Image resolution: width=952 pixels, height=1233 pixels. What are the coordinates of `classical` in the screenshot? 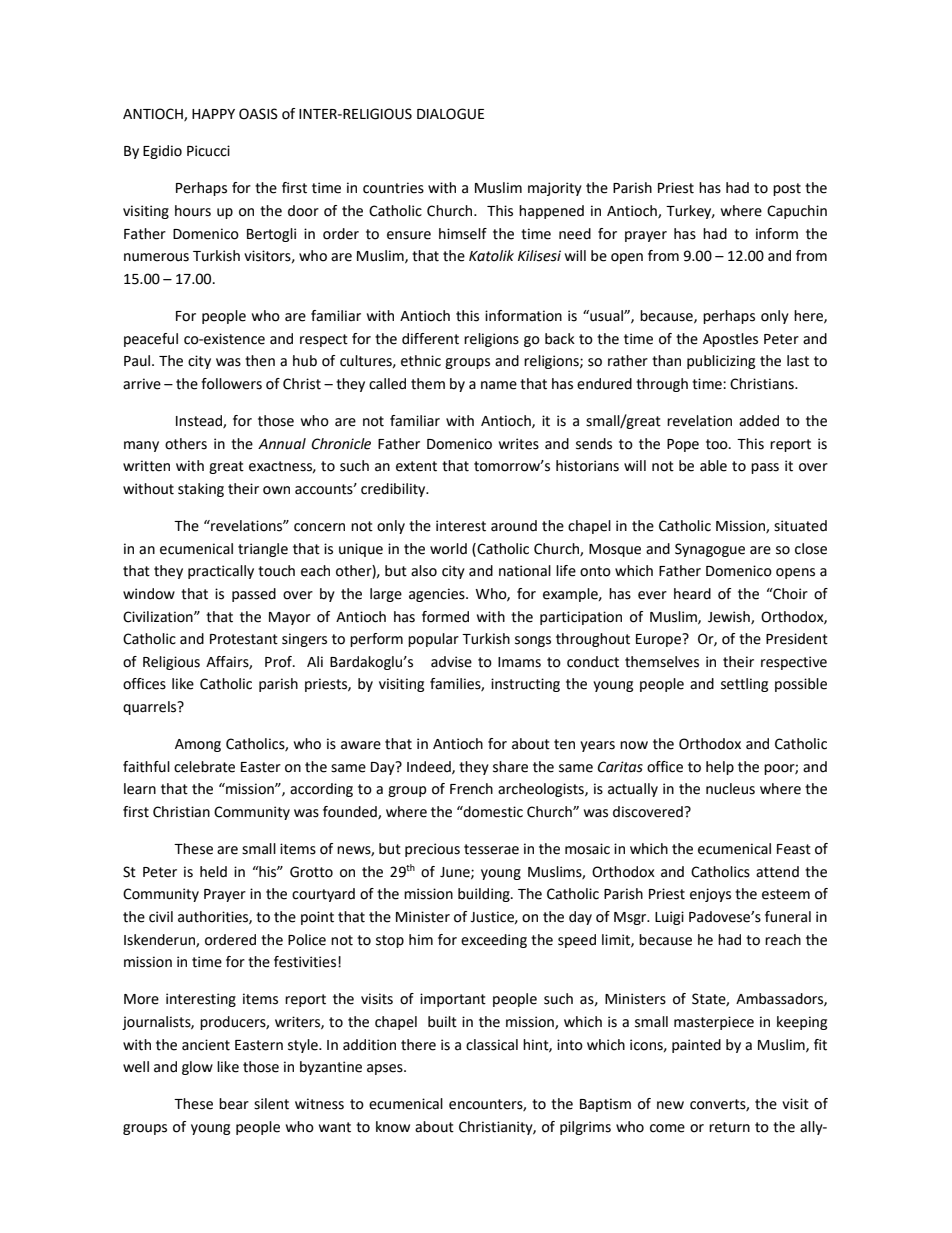 It's located at (492, 1045).
